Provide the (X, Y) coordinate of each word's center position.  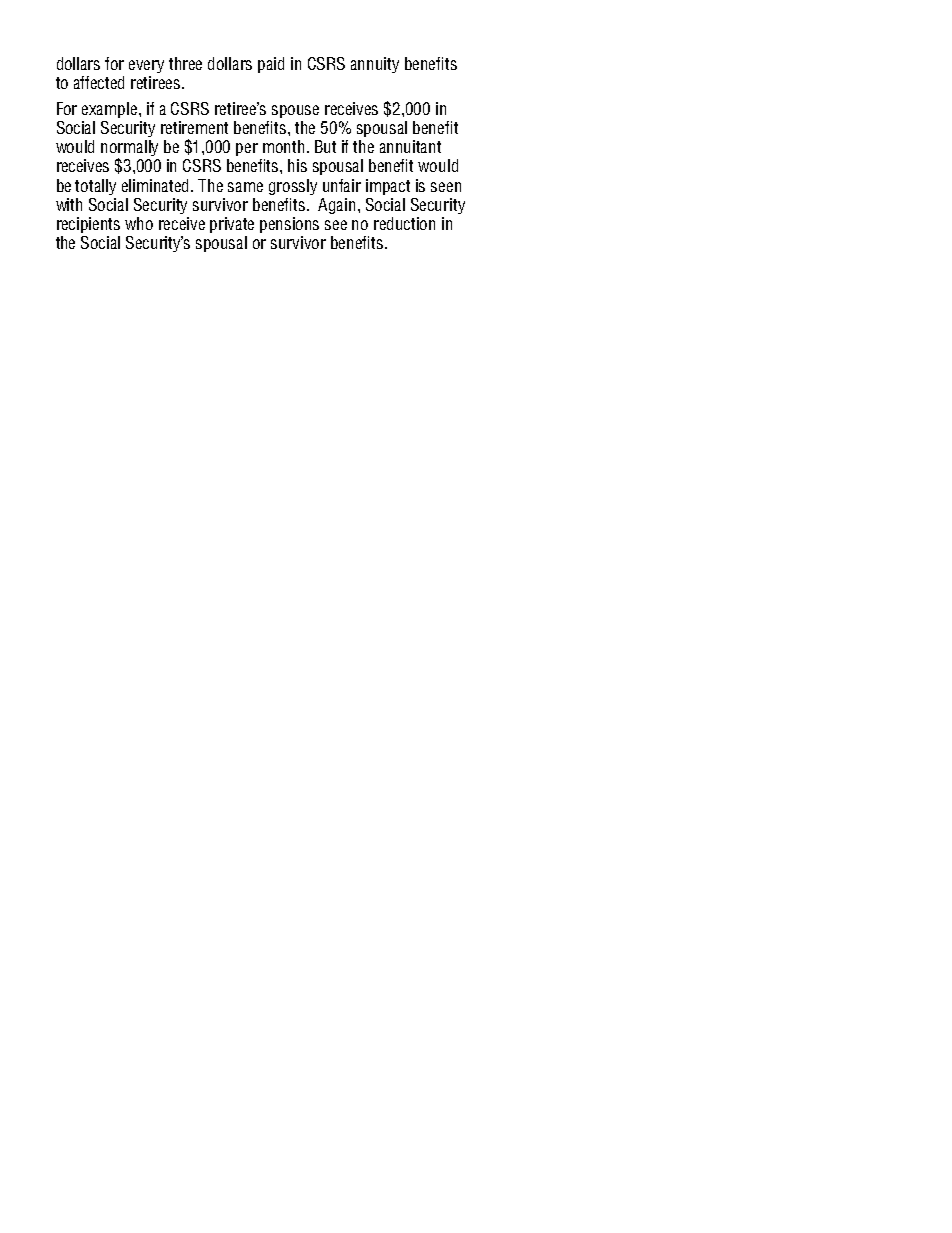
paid (271, 65)
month (283, 146)
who (139, 223)
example (111, 110)
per (247, 149)
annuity (375, 65)
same (245, 187)
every (146, 66)
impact (388, 187)
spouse (295, 111)
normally (129, 149)
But (325, 146)
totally (95, 187)
